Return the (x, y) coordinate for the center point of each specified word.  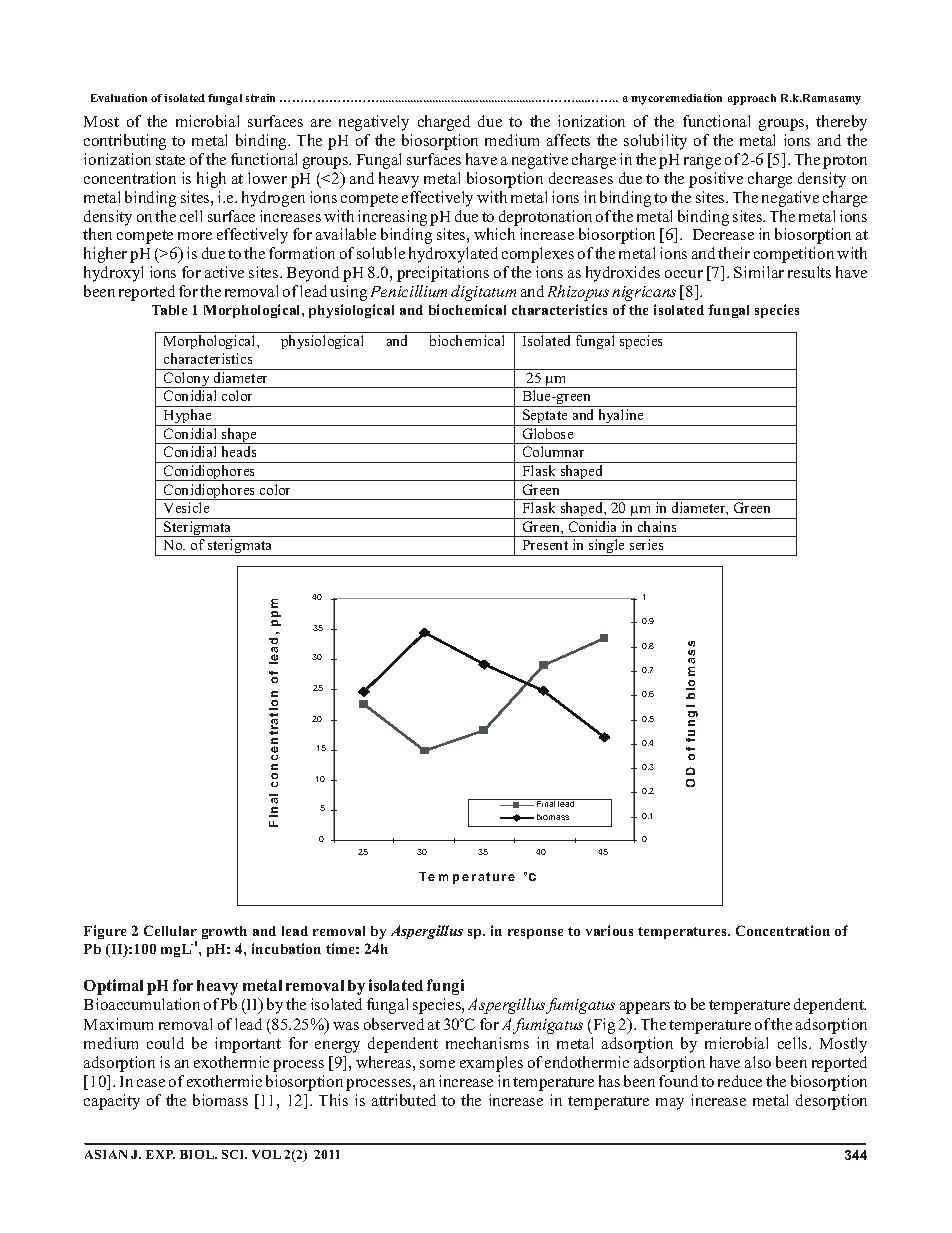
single (607, 547)
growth (224, 932)
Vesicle (186, 507)
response (535, 934)
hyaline (621, 417)
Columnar (553, 451)
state (170, 160)
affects (568, 140)
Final (546, 803)
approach (752, 99)
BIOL (198, 1154)
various (609, 930)
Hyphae (188, 417)
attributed (404, 1100)
